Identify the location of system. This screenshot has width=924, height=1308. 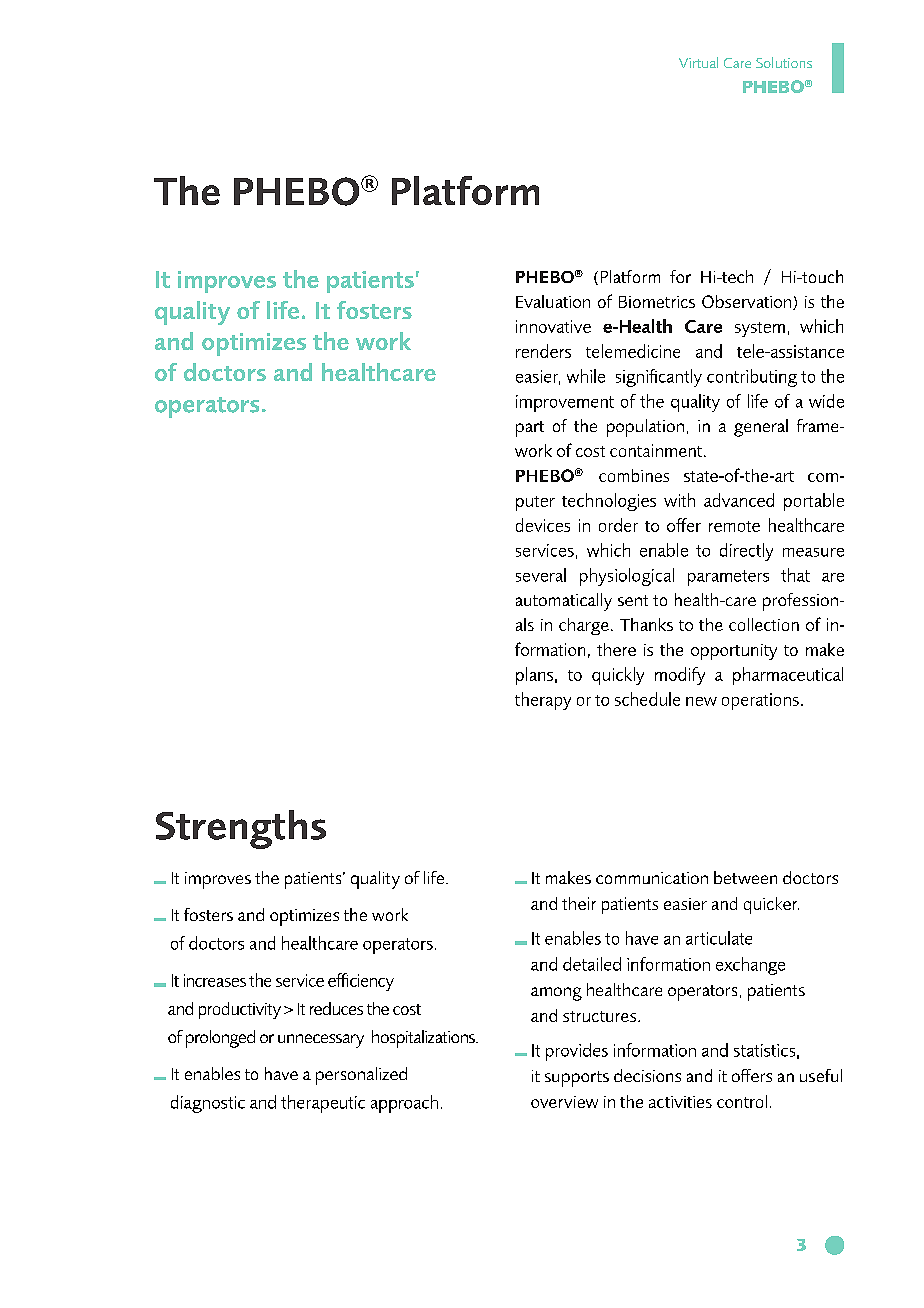
(760, 329).
